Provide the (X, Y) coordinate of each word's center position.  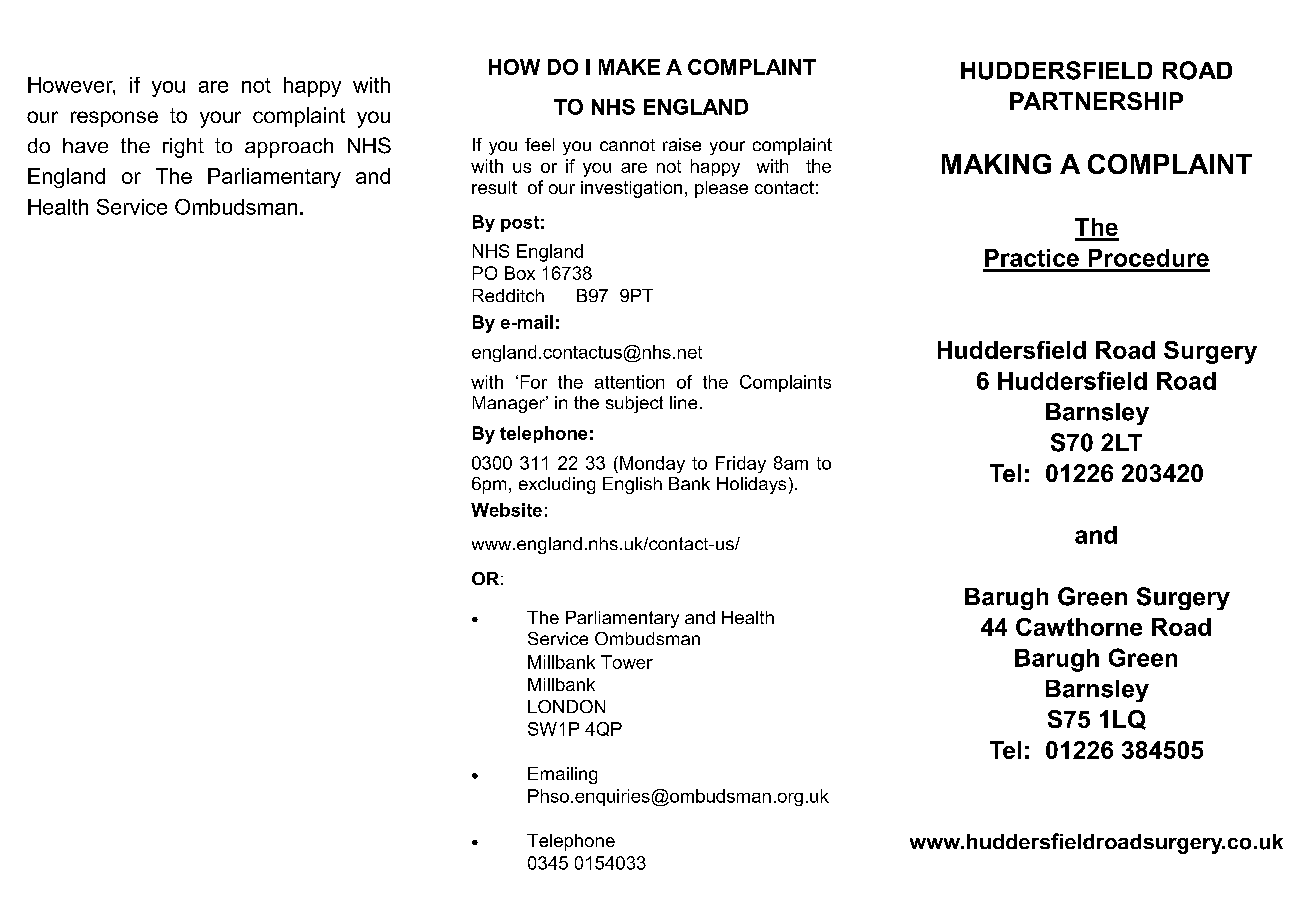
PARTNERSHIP (1096, 101)
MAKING (996, 164)
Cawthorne (1079, 627)
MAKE (629, 67)
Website (506, 510)
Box (520, 273)
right (183, 148)
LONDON (566, 706)
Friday (741, 464)
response (114, 119)
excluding (557, 485)
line (683, 402)
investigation (631, 189)
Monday (652, 464)
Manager (510, 404)
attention (629, 382)
